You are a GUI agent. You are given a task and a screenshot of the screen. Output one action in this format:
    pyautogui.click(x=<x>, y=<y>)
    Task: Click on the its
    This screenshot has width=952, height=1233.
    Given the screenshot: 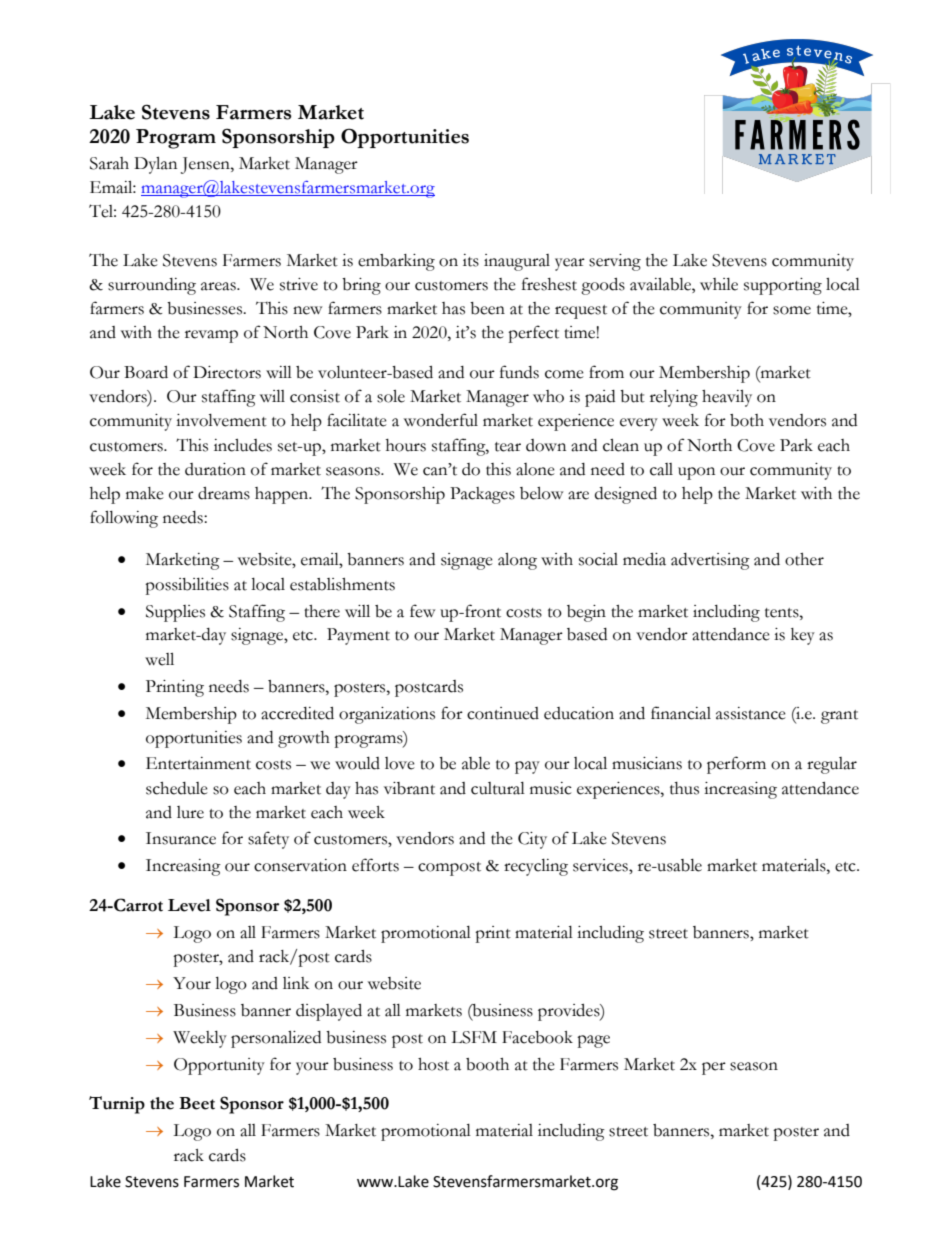 What is the action you would take?
    pyautogui.click(x=471, y=260)
